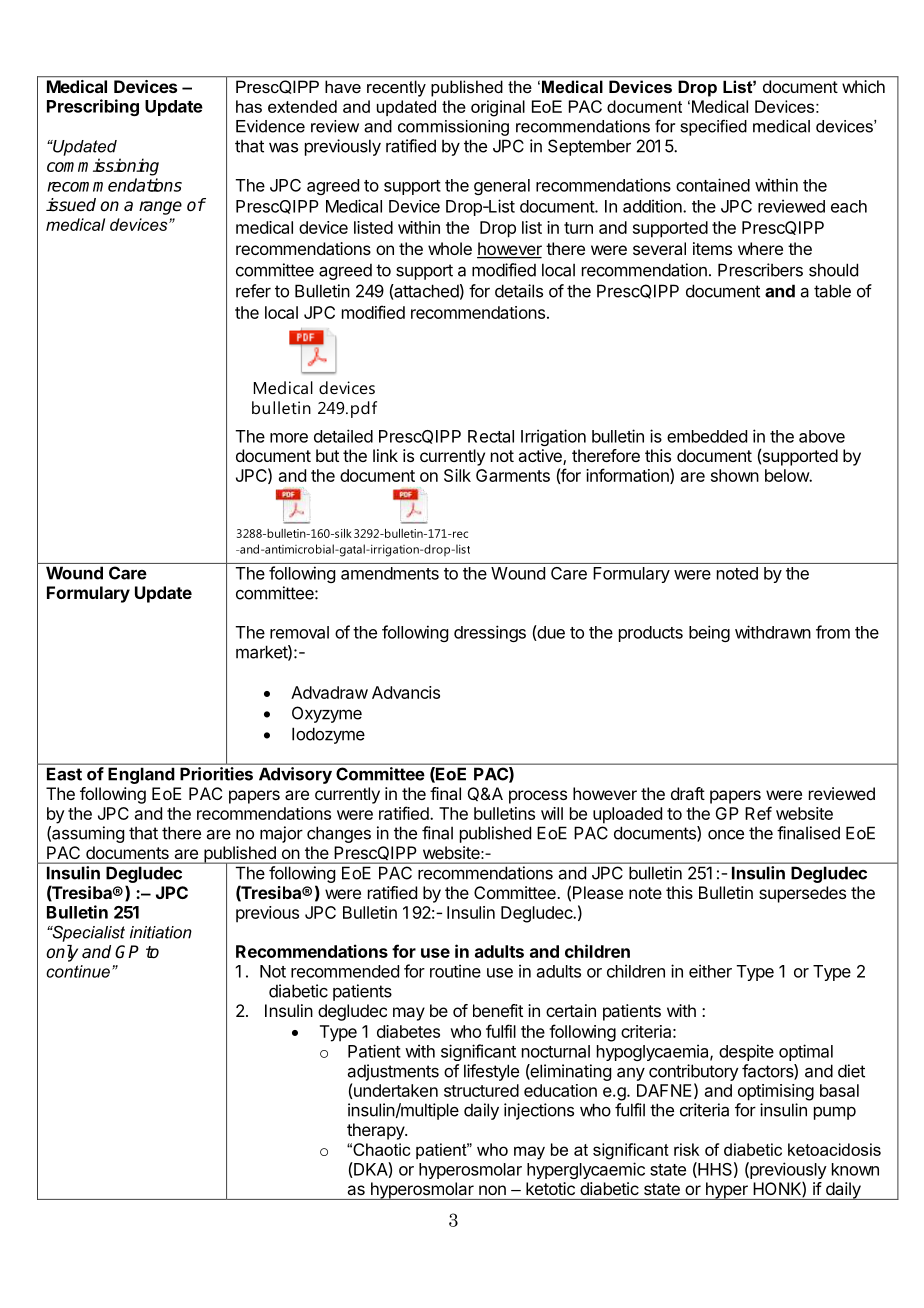  I want to click on ketoacidosis, so click(834, 1149).
